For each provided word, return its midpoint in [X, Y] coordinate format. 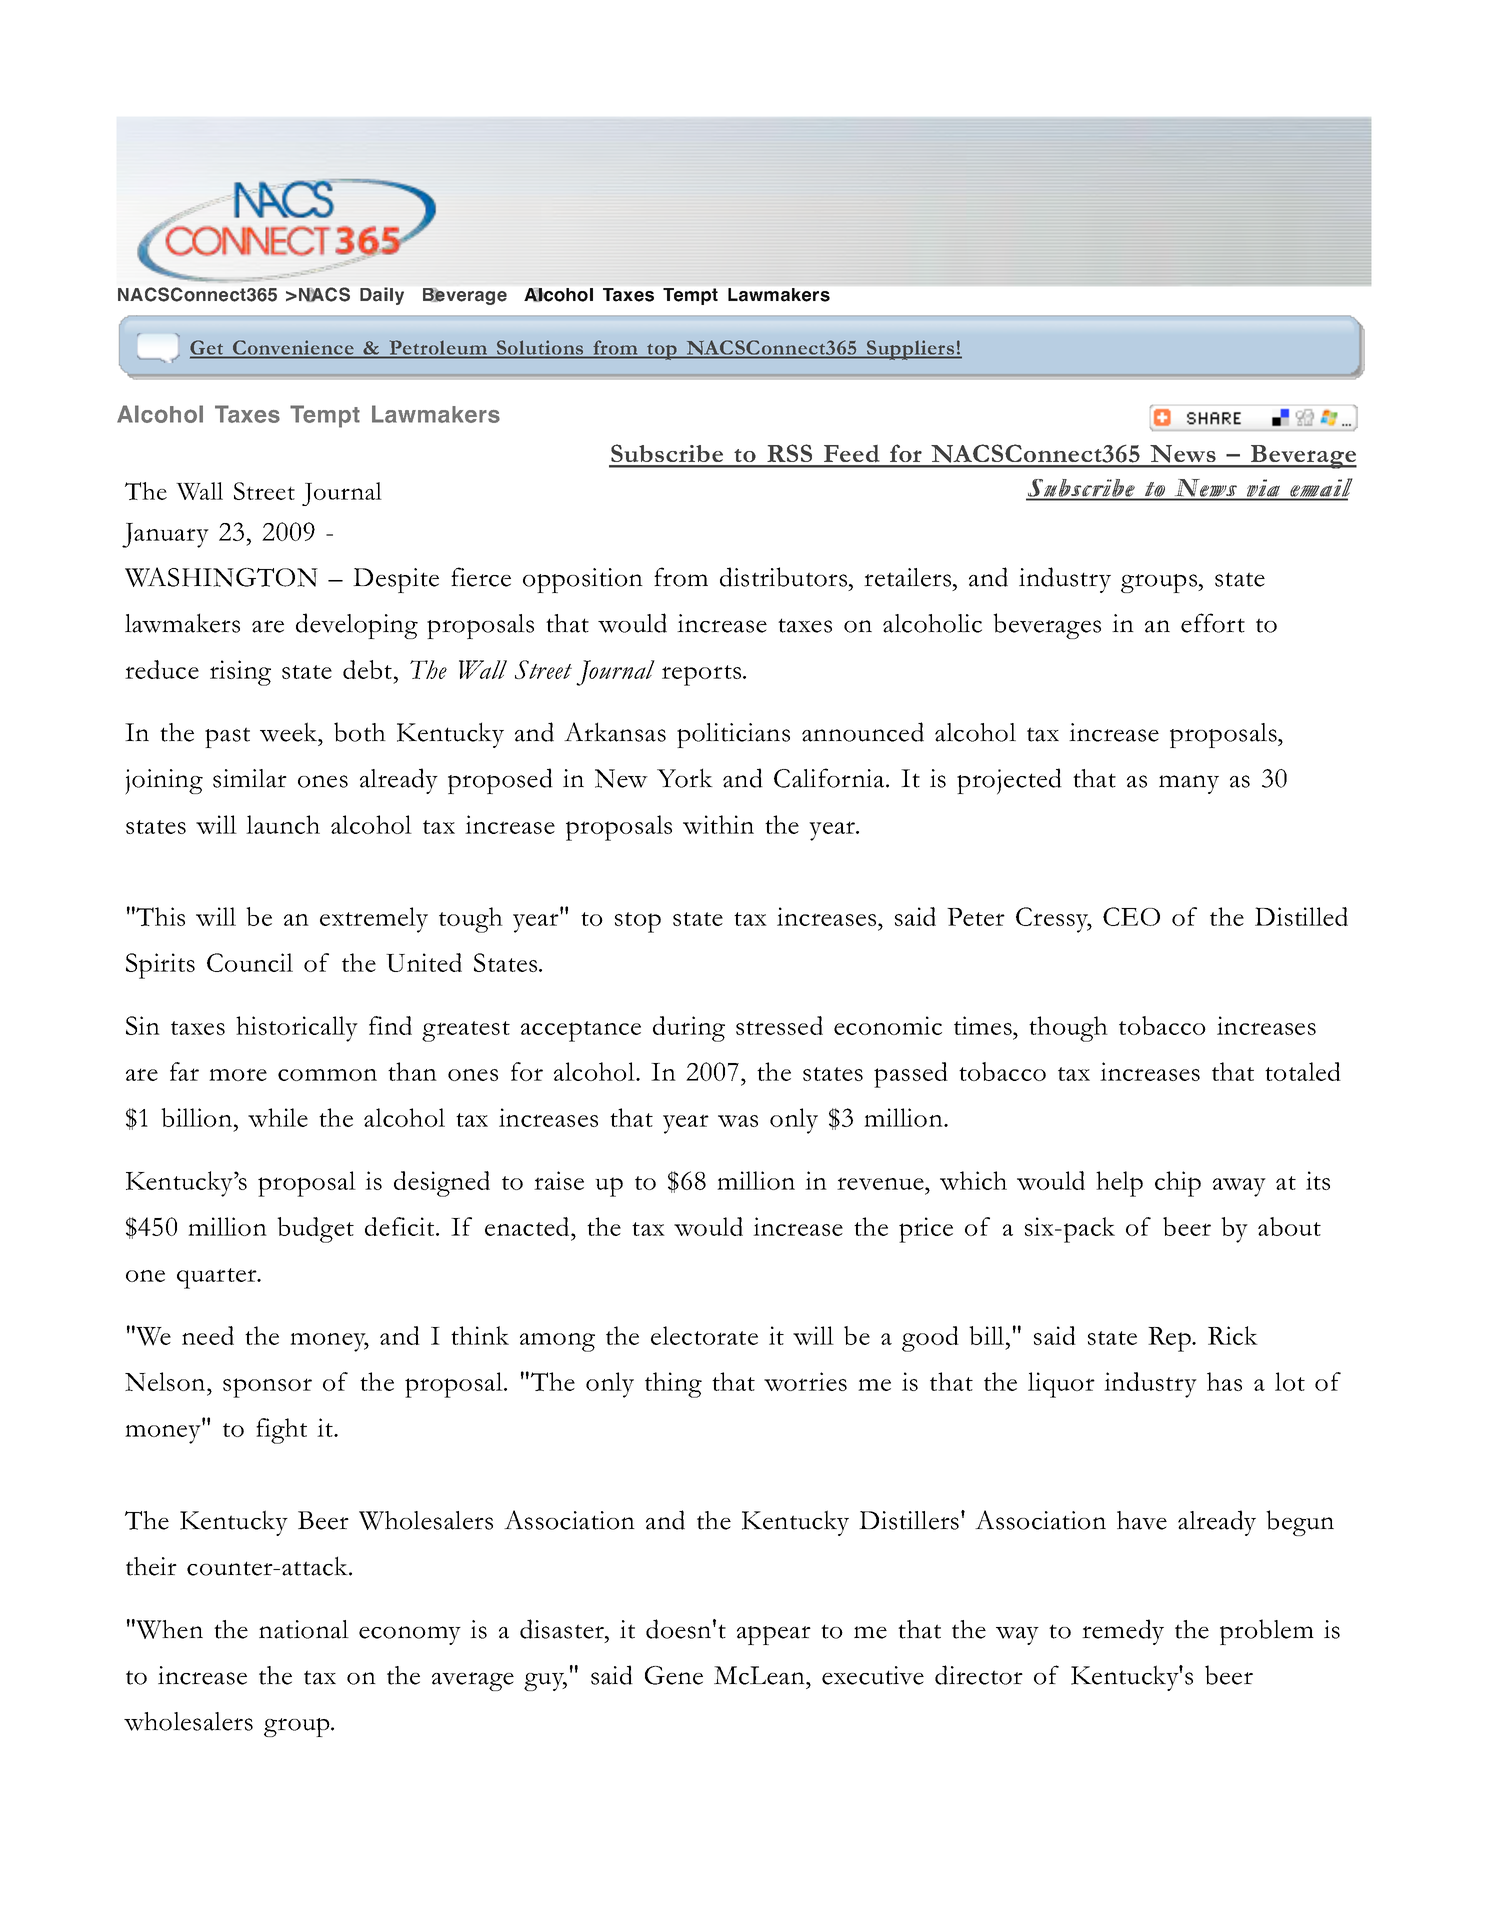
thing [673, 1385]
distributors [785, 577]
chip [1178, 1184]
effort [1213, 623]
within [718, 824]
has [1224, 1381]
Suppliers [911, 350]
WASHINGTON [221, 577]
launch [283, 824]
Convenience [293, 348]
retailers [909, 577]
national [304, 1629]
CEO [1131, 916]
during [689, 1029]
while [278, 1117]
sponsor [267, 1388]
